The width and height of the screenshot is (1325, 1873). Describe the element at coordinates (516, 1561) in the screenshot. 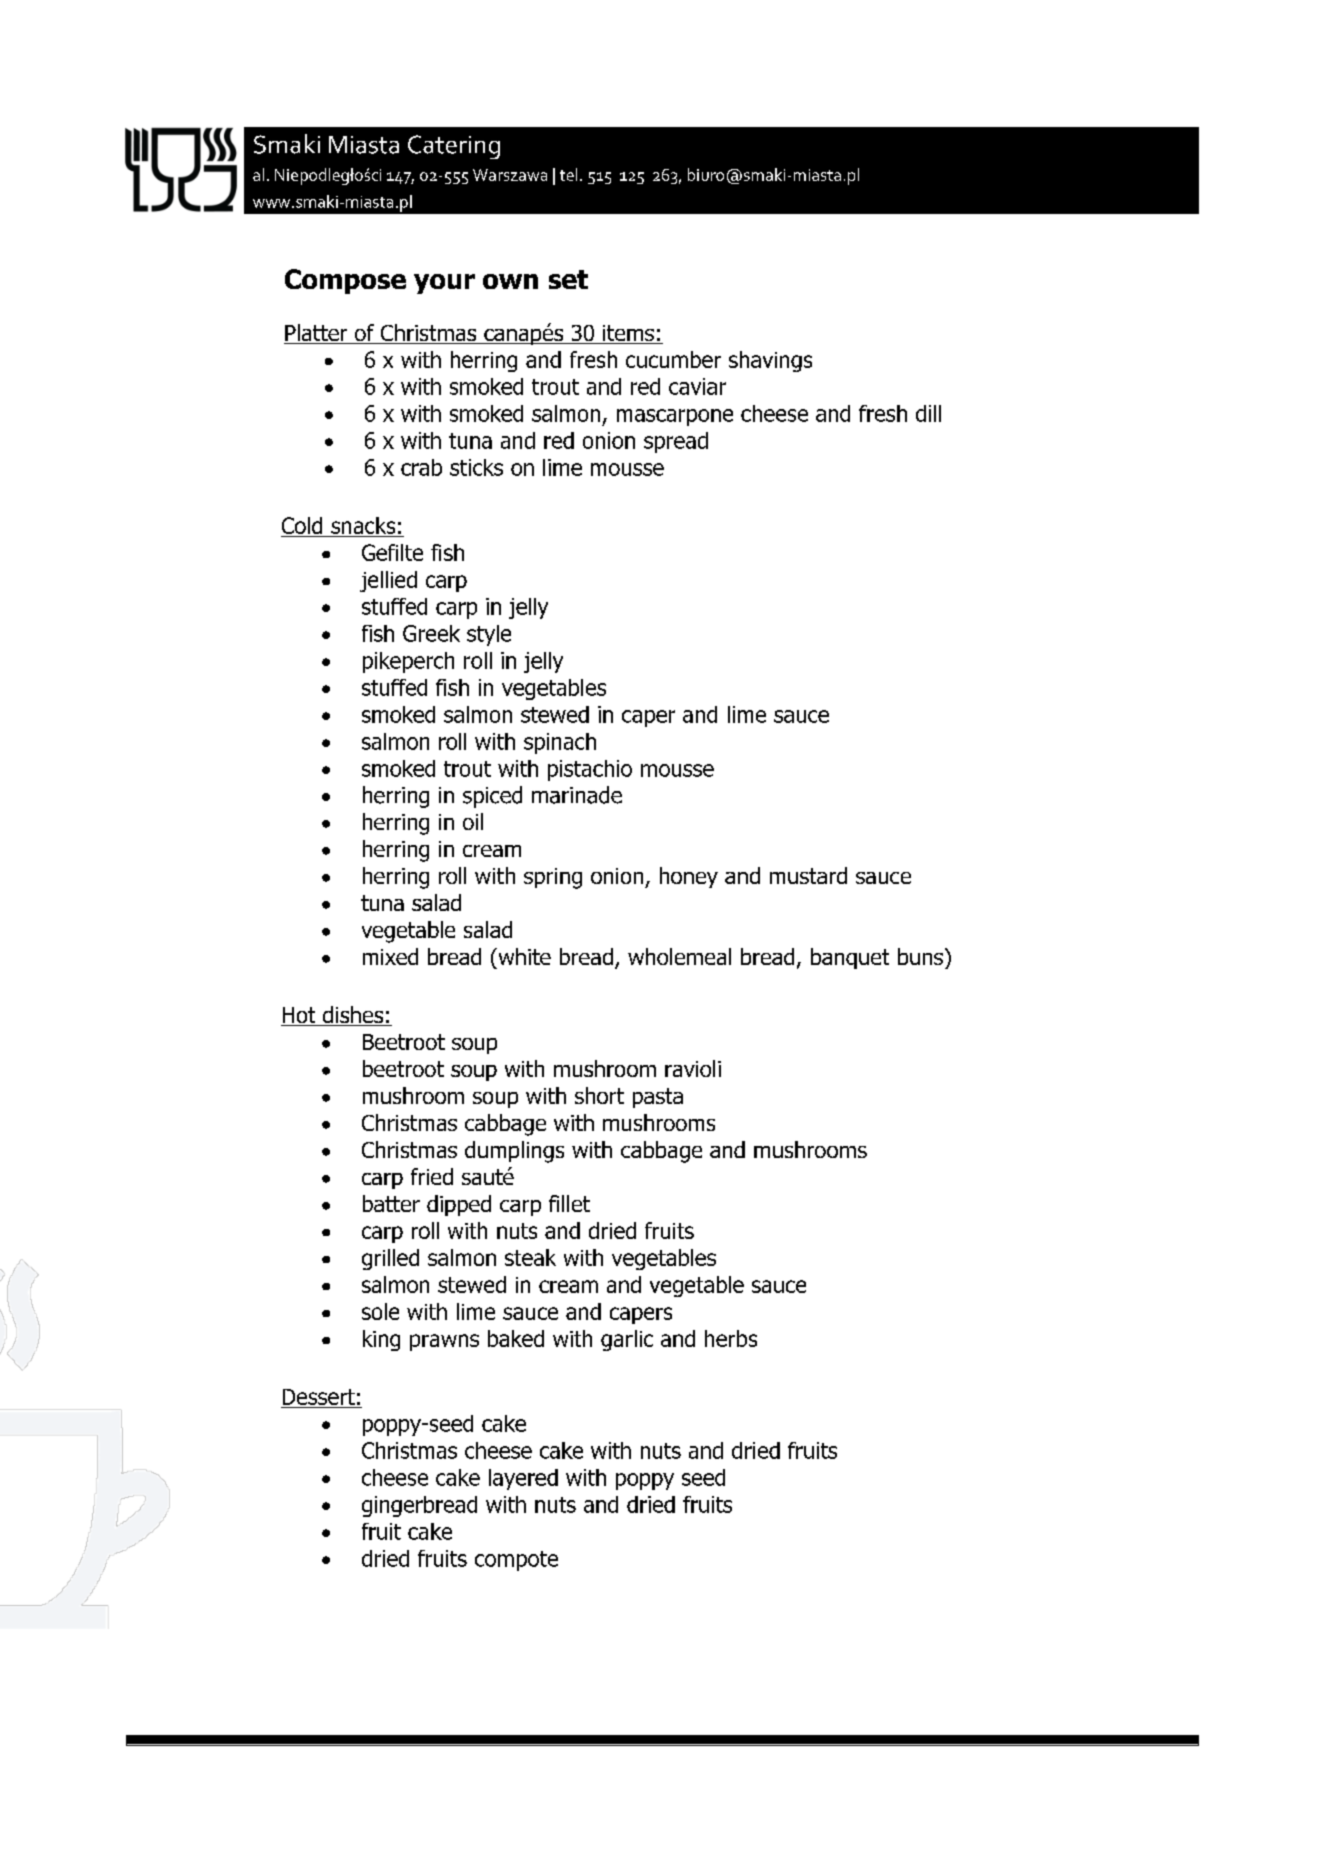

I see `compote` at that location.
